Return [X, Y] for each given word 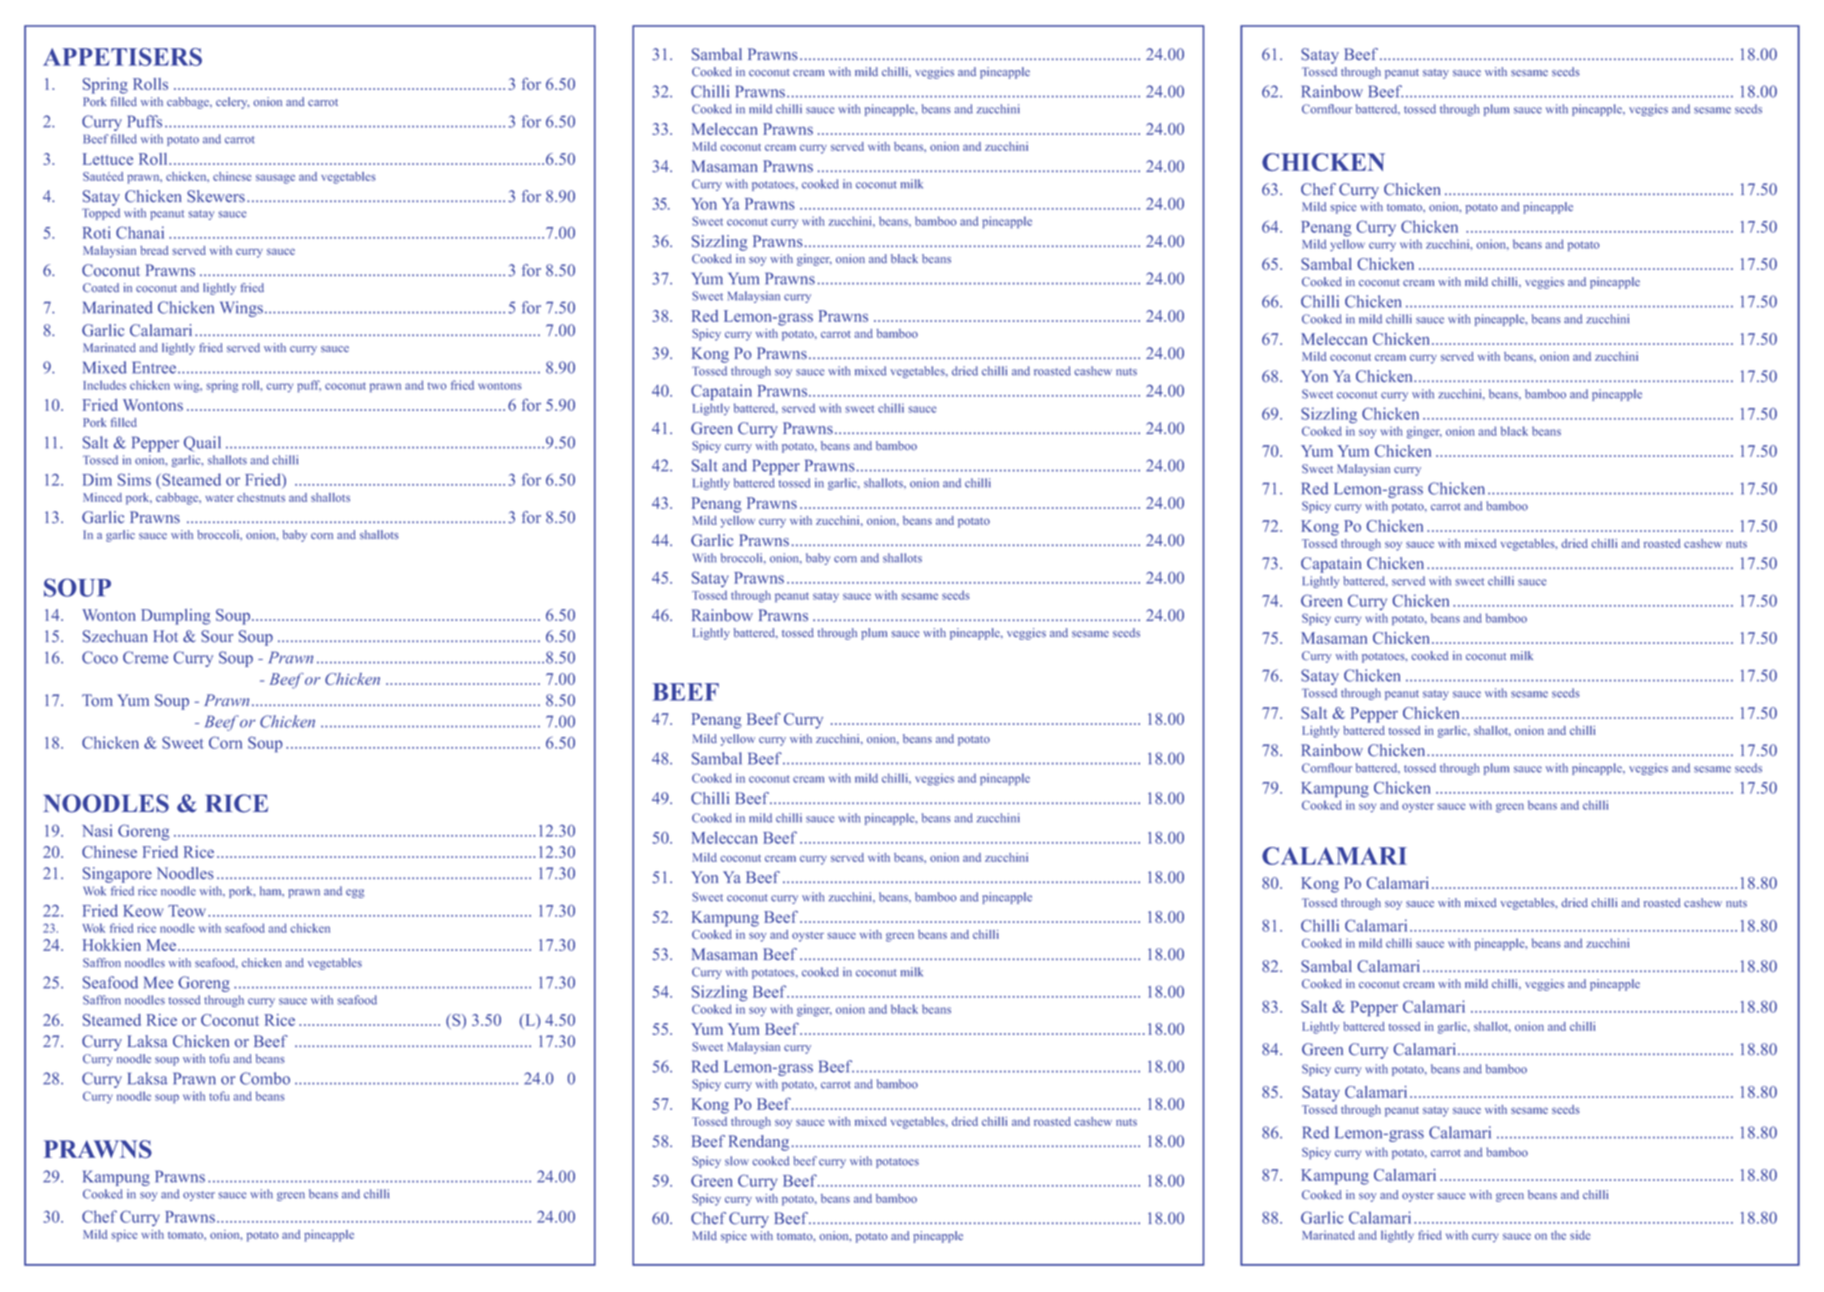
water [219, 498]
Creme [145, 657]
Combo [265, 1078]
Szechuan [115, 636]
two [437, 386]
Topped [101, 214]
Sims [134, 479]
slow [737, 1161]
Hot [165, 636]
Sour [217, 636]
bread [154, 250]
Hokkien [112, 945]
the [1558, 1235]
